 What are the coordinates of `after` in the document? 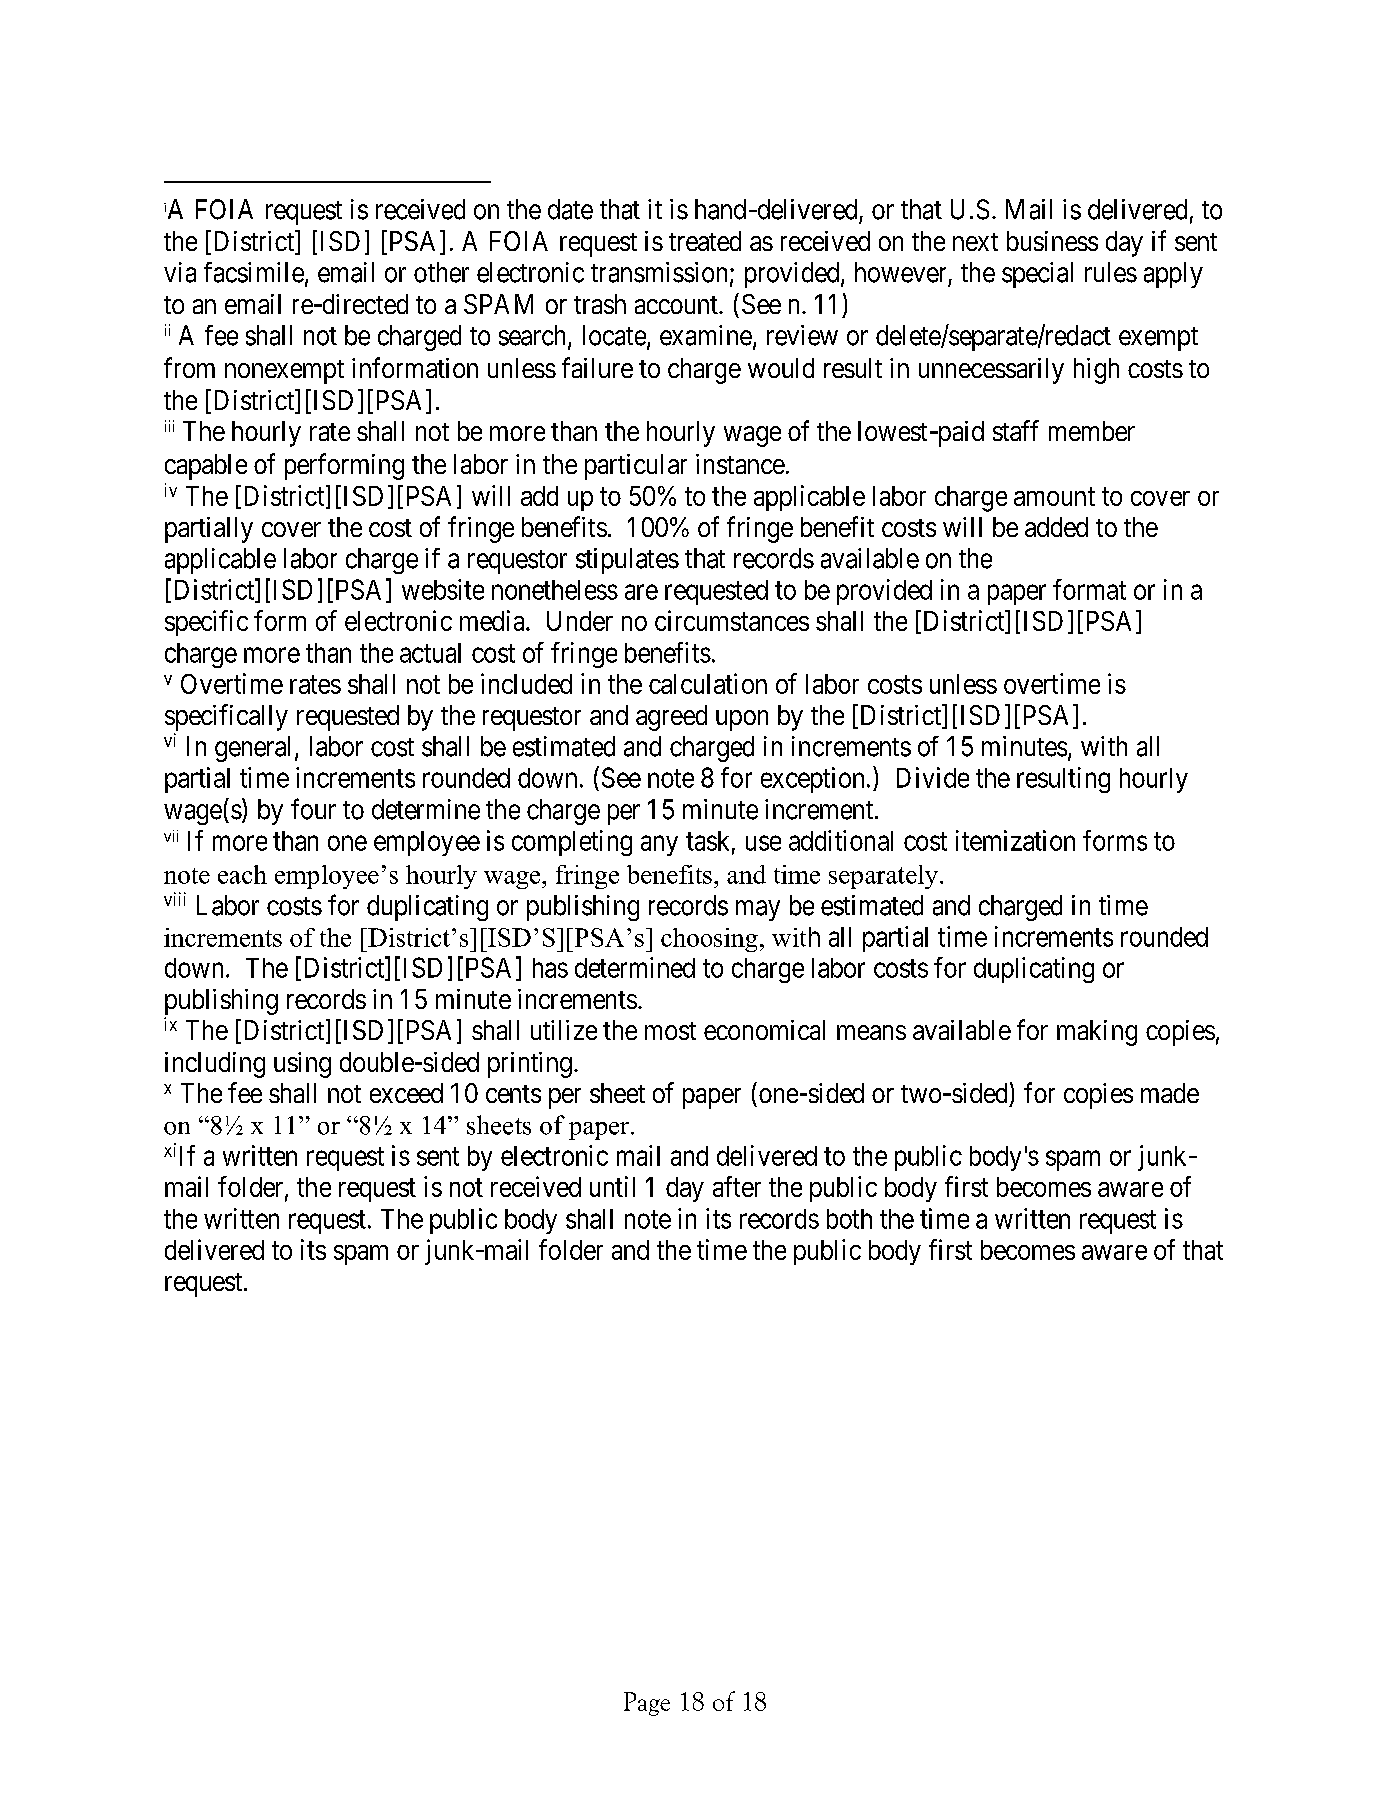 It's located at (737, 1186).
